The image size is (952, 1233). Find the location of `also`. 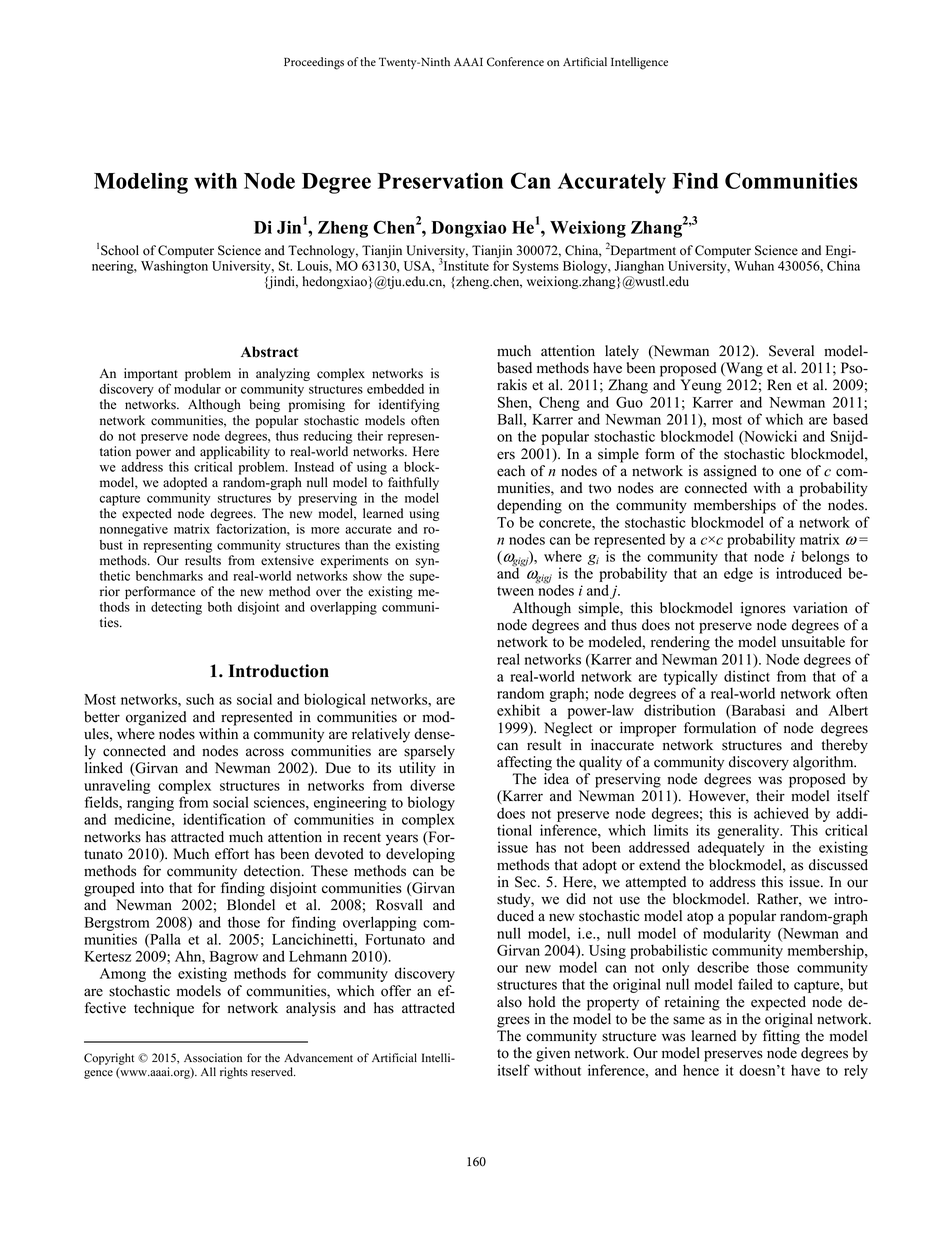

also is located at coordinates (509, 1002).
